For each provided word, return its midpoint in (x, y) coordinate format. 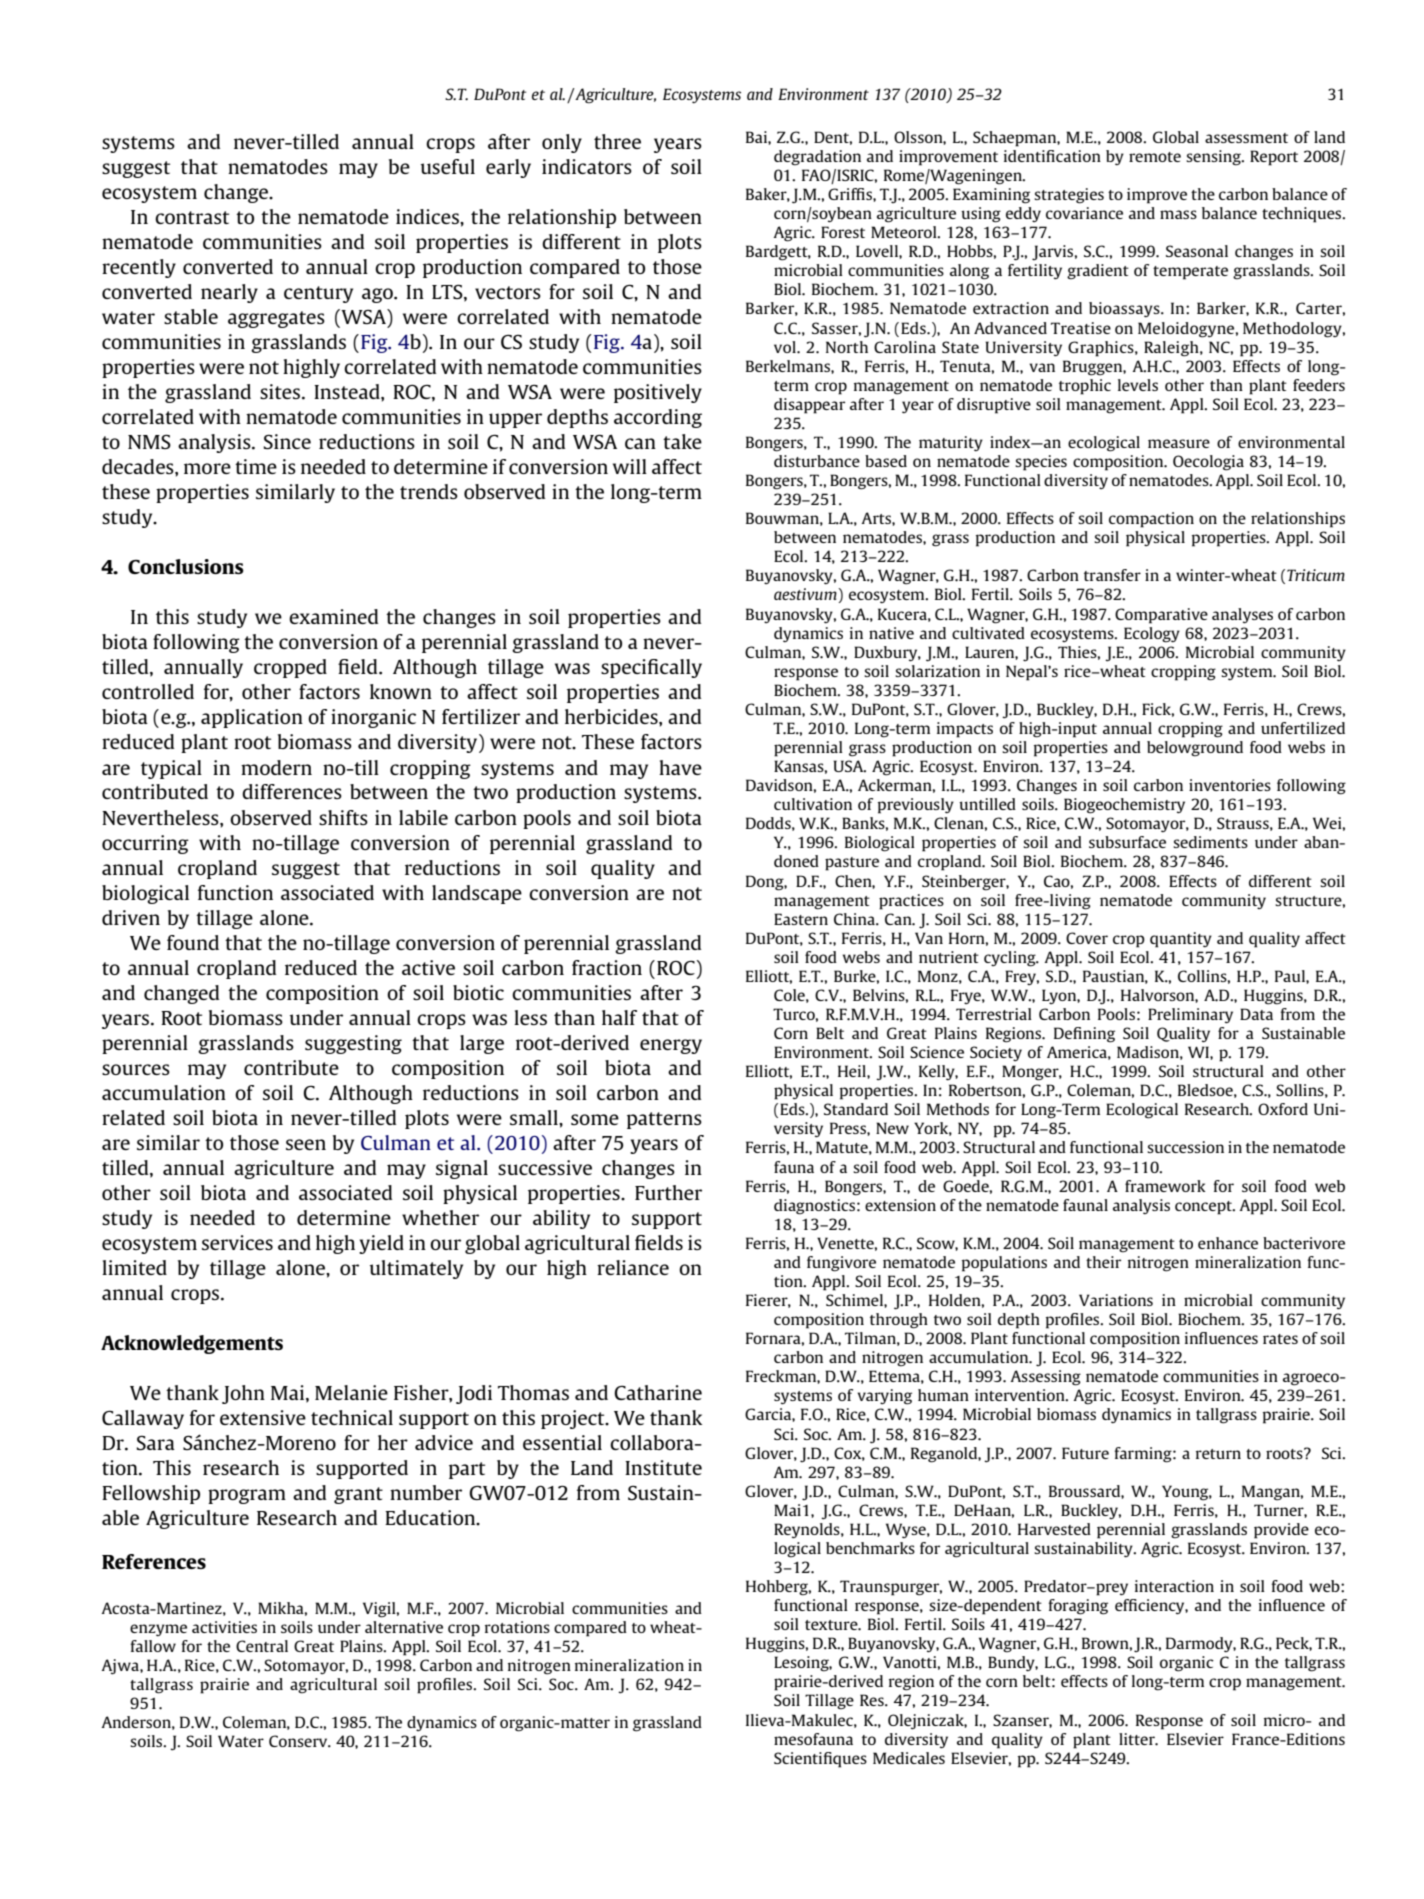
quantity (1181, 940)
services (237, 1242)
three (617, 141)
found (193, 942)
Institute (663, 1467)
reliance (633, 1267)
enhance (1228, 1243)
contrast (192, 217)
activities (224, 1627)
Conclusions (186, 566)
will (630, 466)
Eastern (801, 919)
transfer (1112, 575)
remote (1155, 157)
